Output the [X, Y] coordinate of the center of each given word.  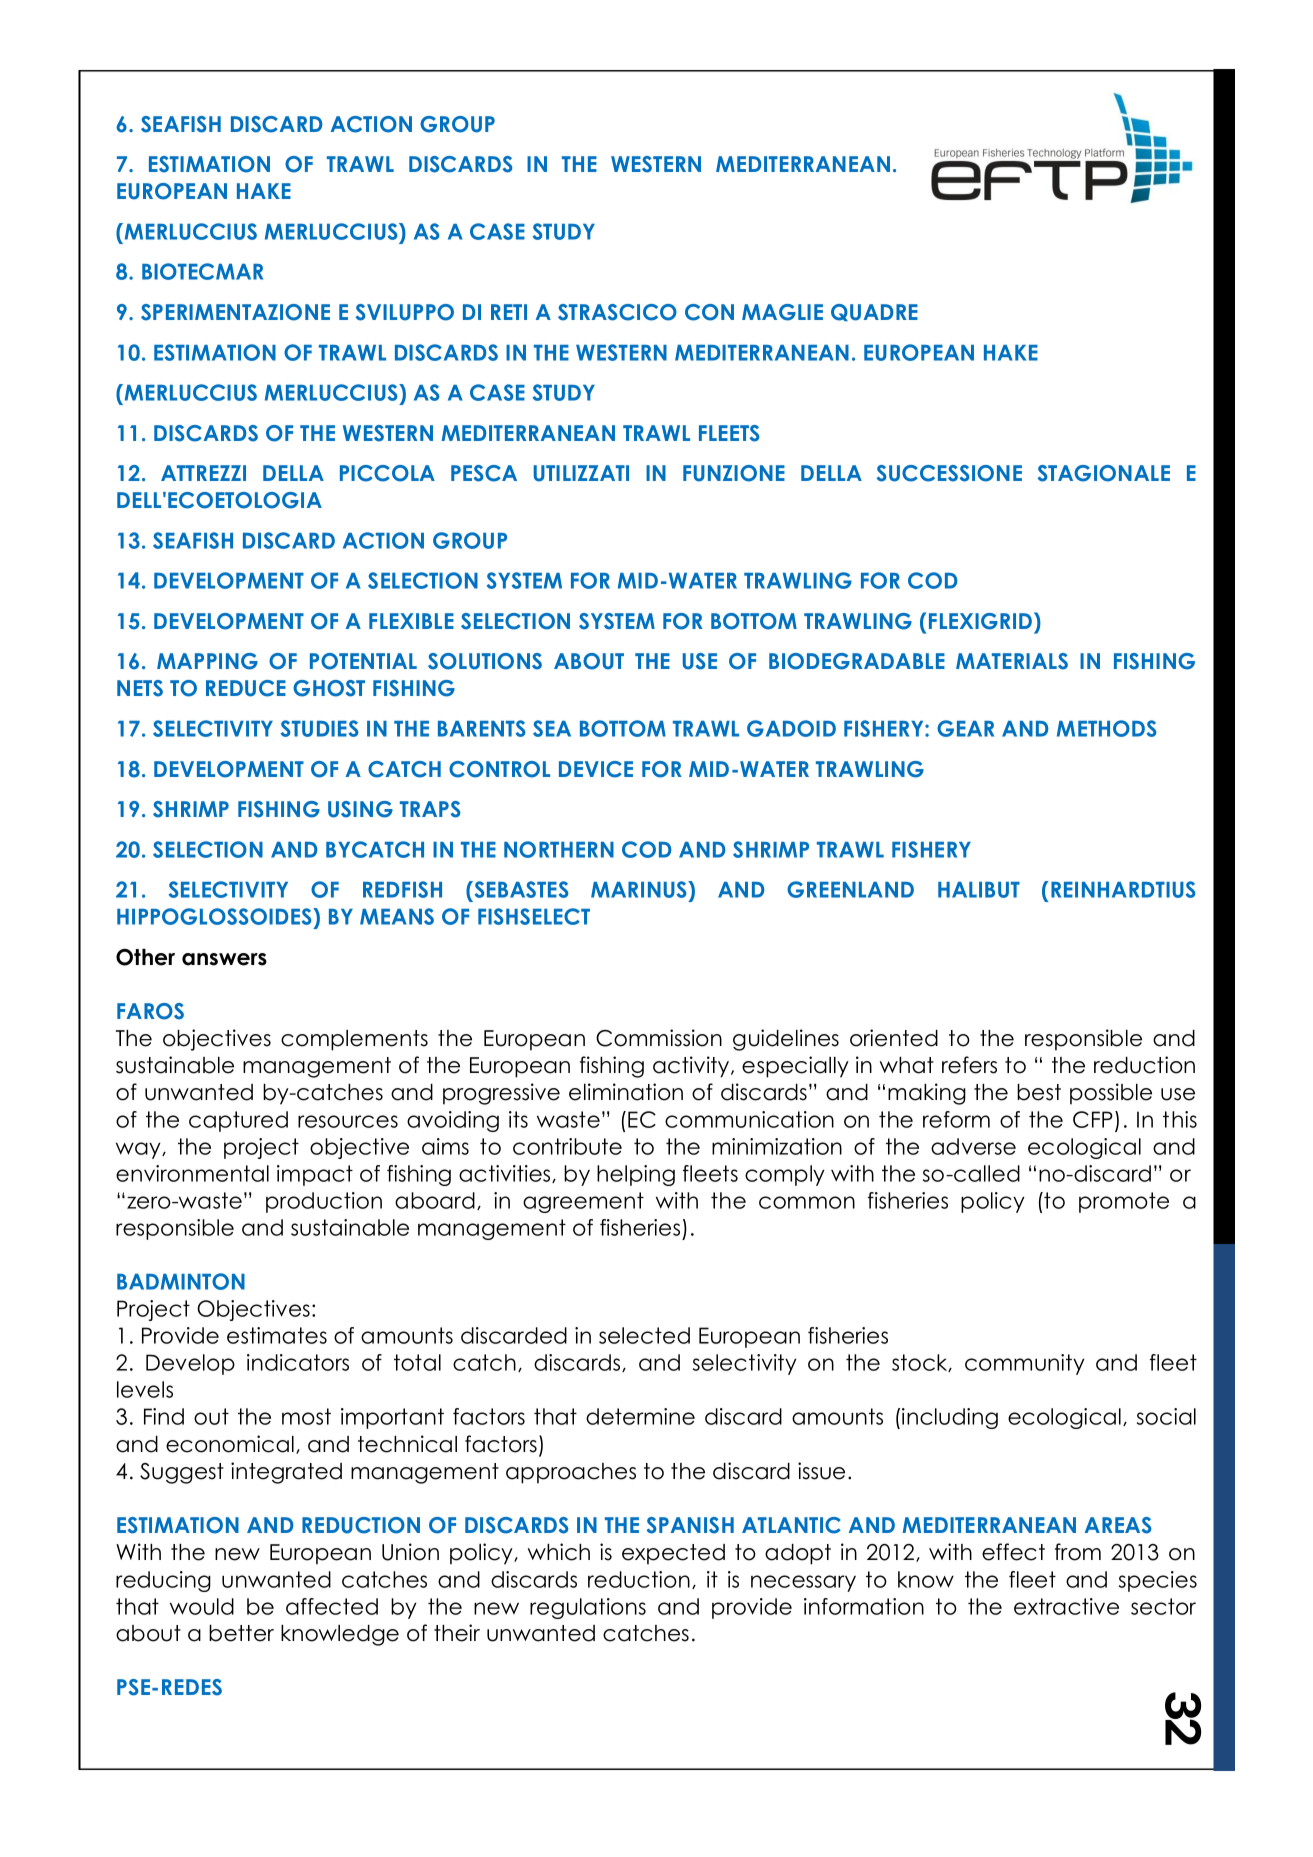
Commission [659, 1038]
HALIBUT [979, 890]
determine [640, 1416]
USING [360, 809]
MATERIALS [1012, 661]
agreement [583, 1202]
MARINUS [640, 889]
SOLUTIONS [485, 661]
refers [969, 1065]
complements [354, 1040]
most [306, 1416]
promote [1124, 1202]
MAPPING [207, 661]
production [324, 1202]
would [202, 1606]
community [1025, 1364]
